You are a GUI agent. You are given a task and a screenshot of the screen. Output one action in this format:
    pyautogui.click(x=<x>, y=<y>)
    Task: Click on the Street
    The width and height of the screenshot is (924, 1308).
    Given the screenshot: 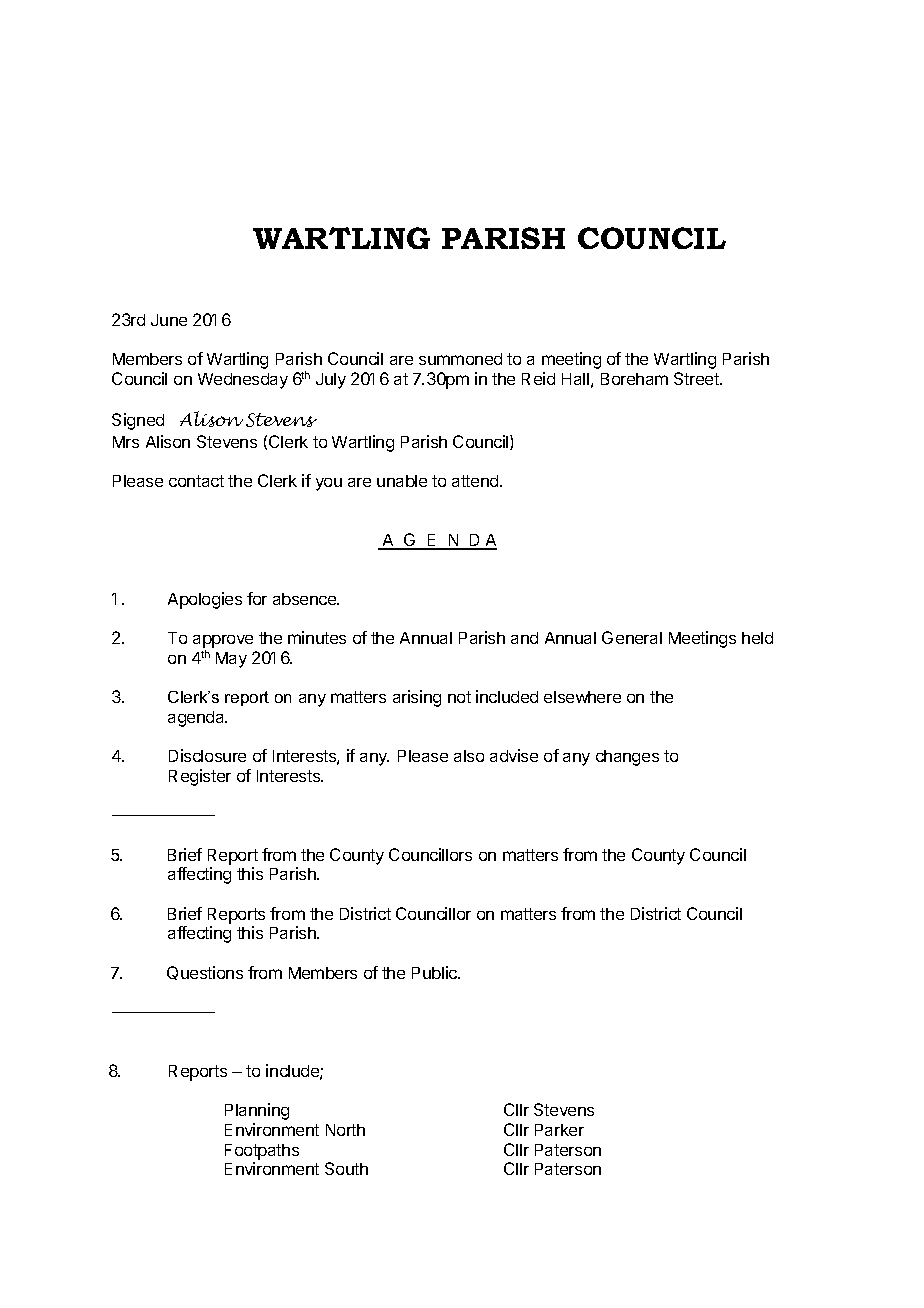 What is the action you would take?
    pyautogui.click(x=697, y=378)
